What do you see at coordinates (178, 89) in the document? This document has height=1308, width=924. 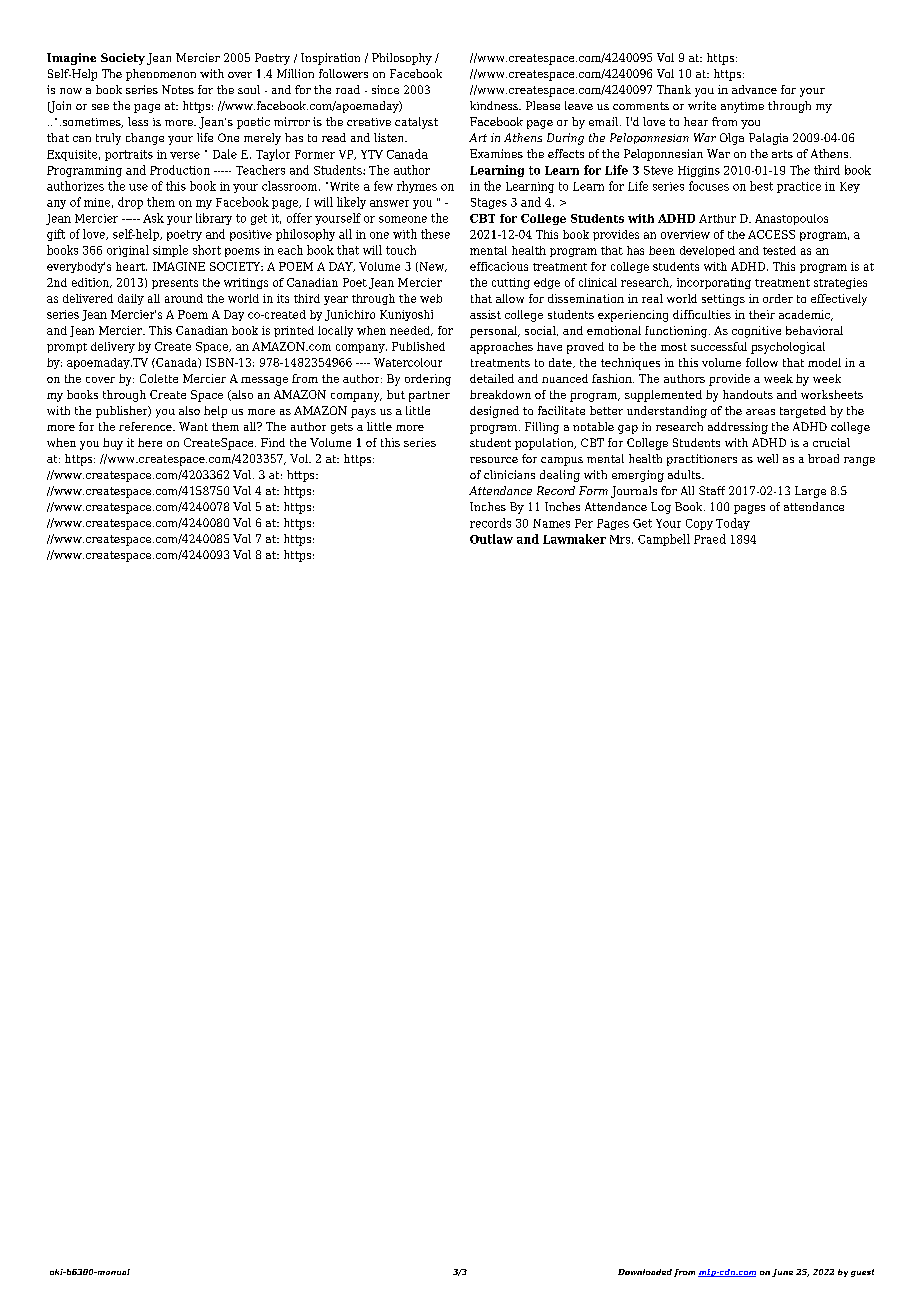 I see `Notes` at bounding box center [178, 89].
